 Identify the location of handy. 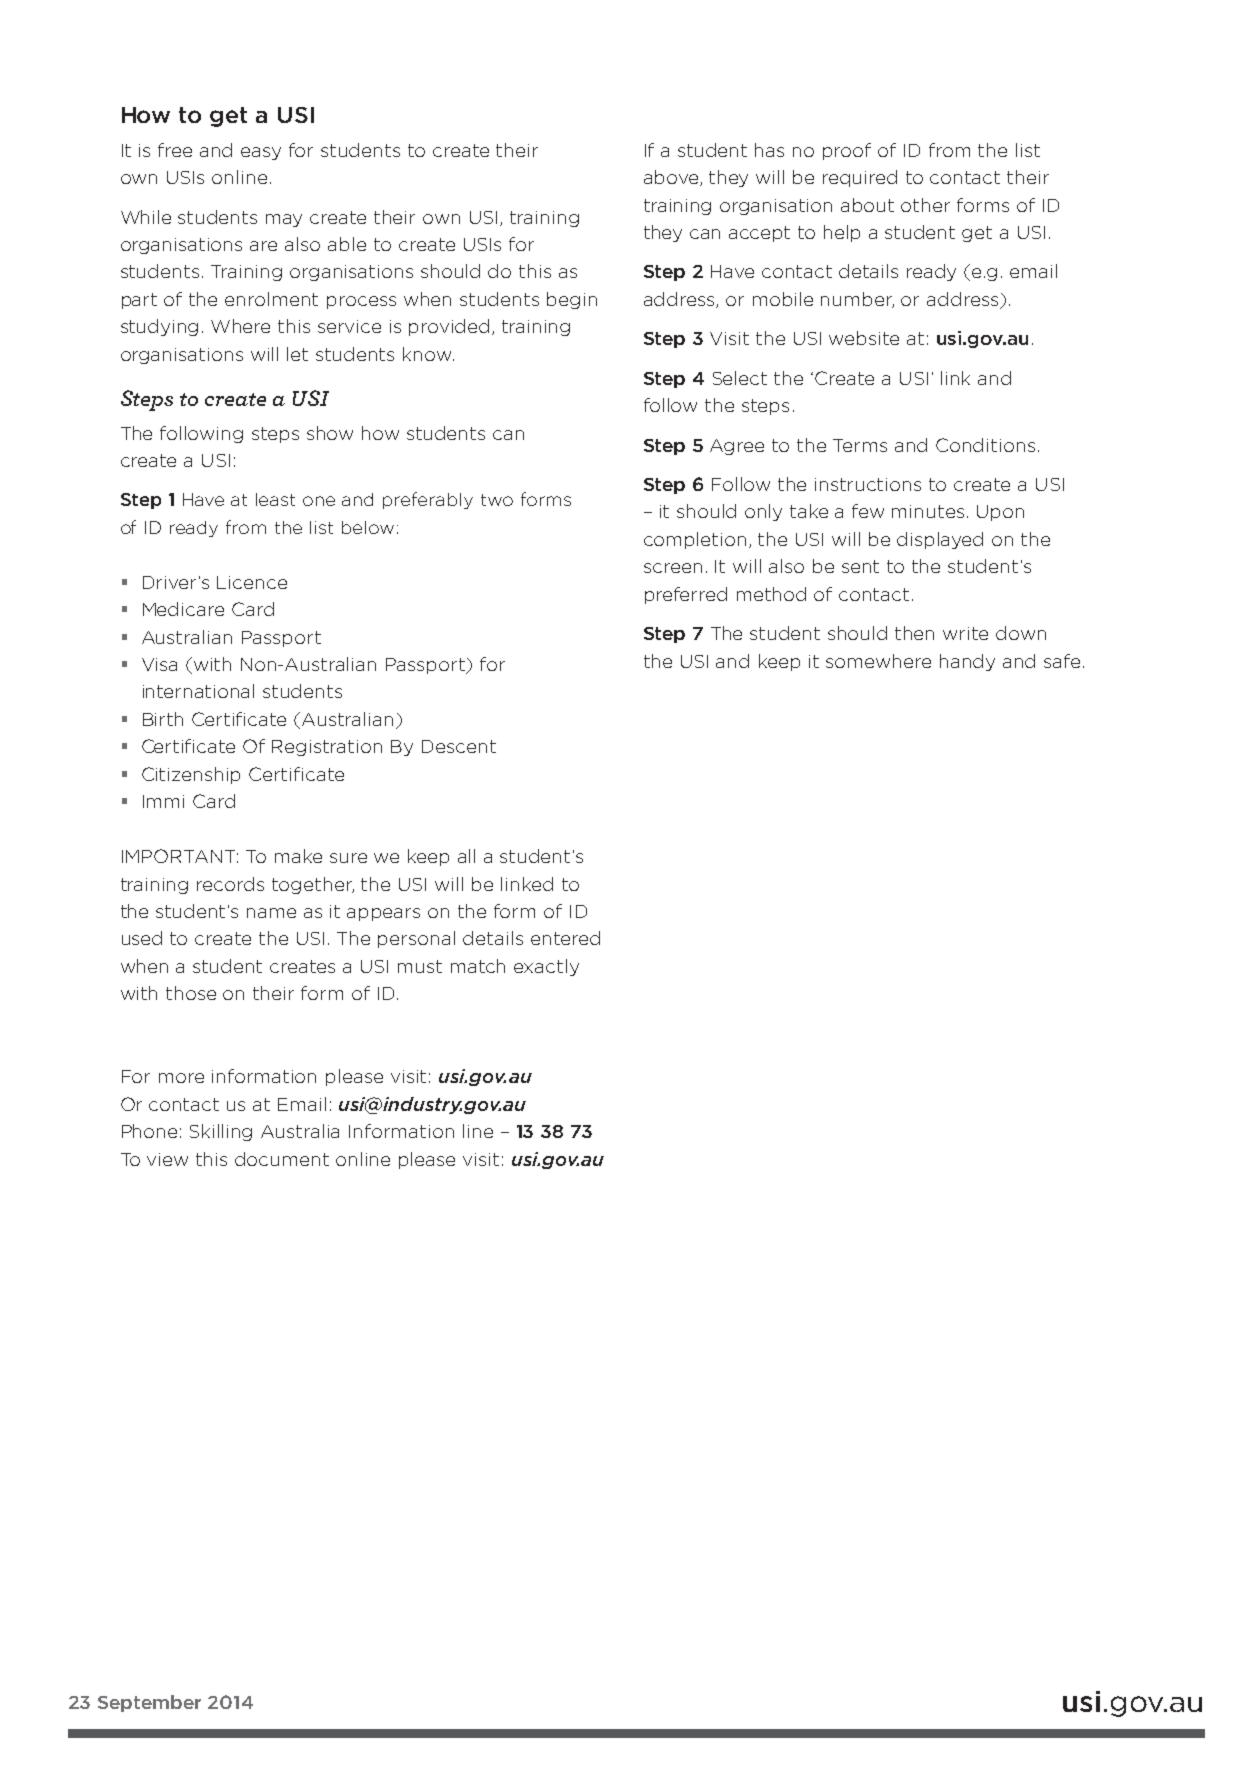
(967, 662).
